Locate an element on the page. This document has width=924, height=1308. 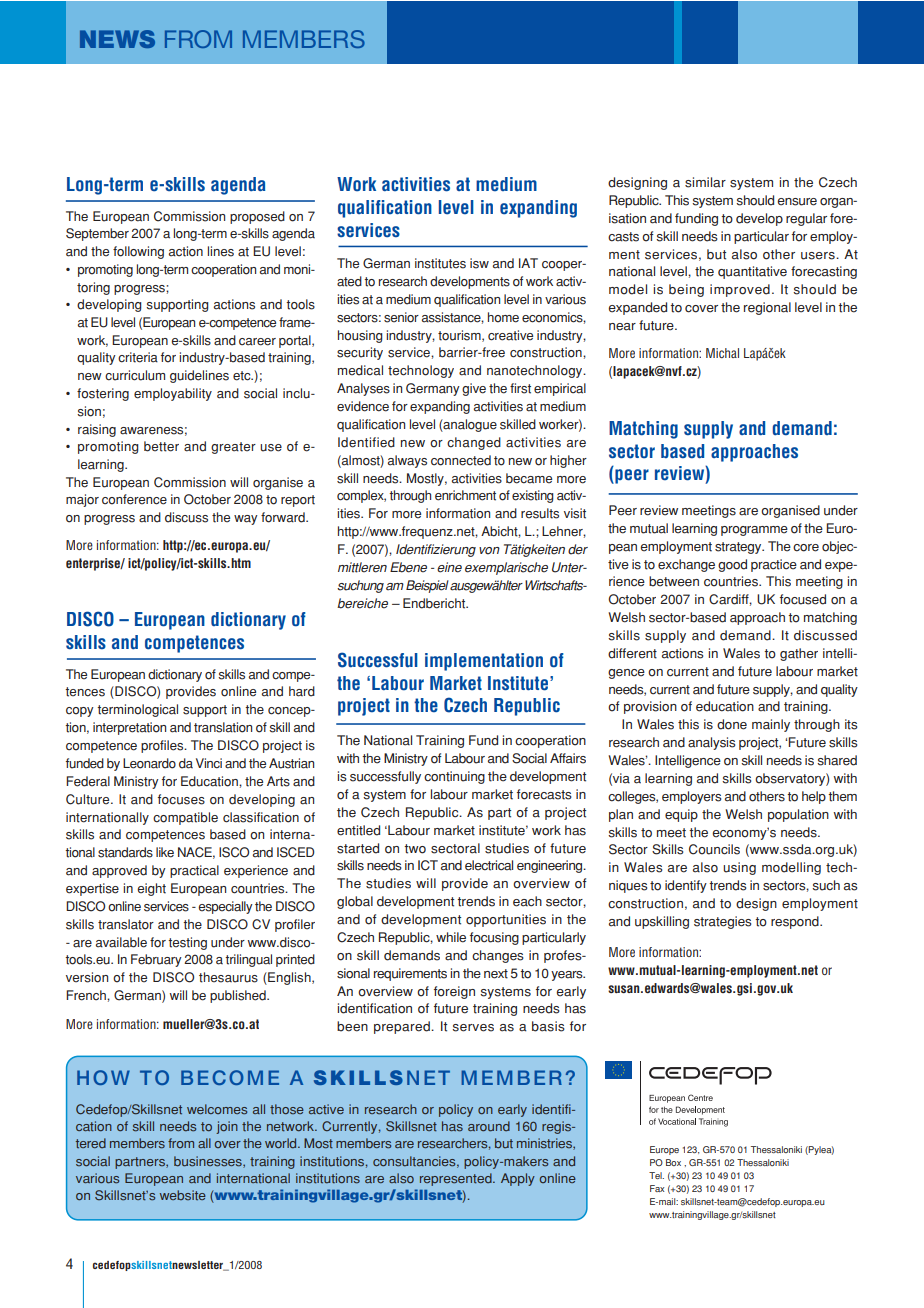
Box is located at coordinates (673, 1162).
